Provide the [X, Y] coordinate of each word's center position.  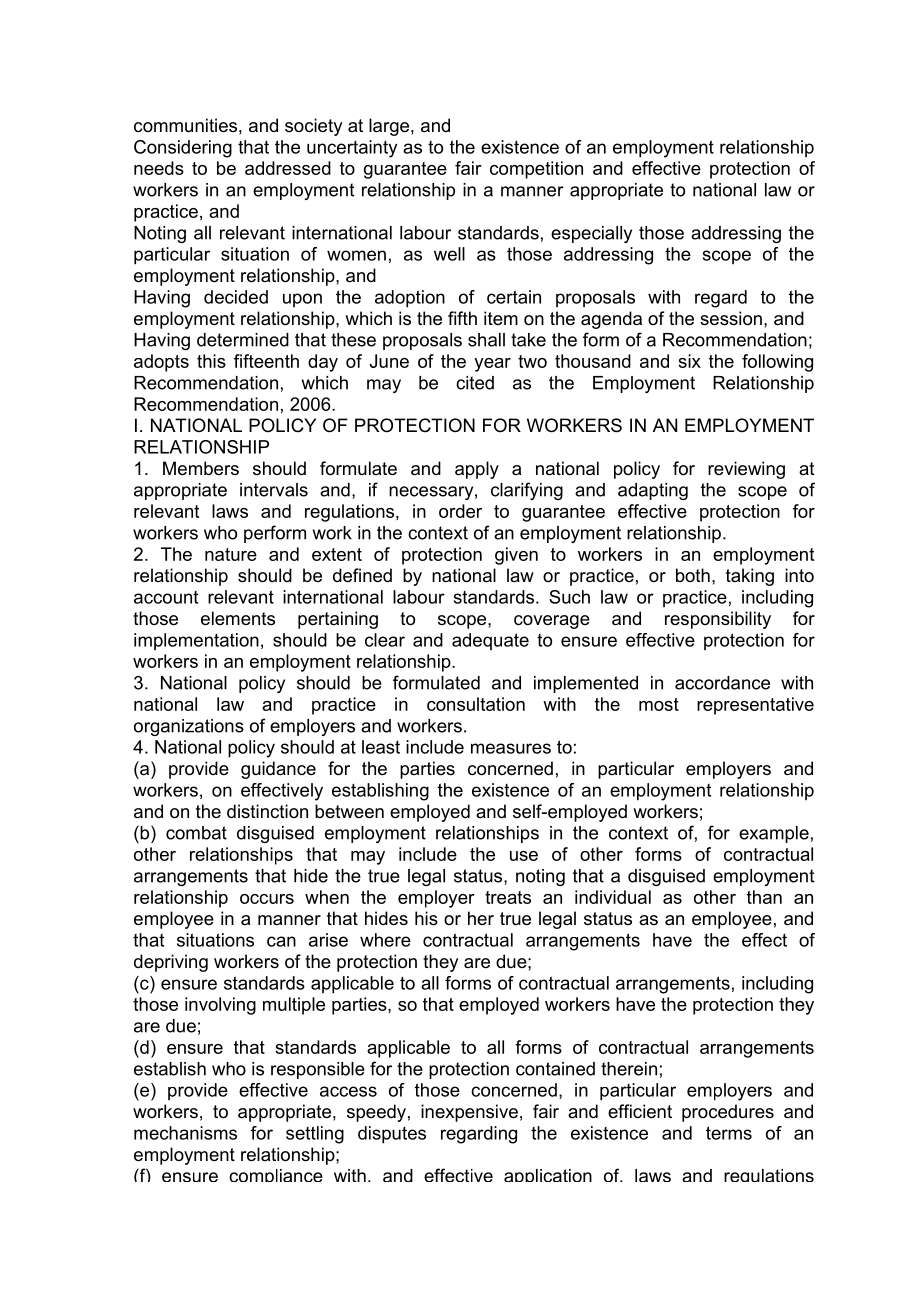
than [764, 897]
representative [755, 706]
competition [536, 170]
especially [591, 234]
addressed [288, 168]
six [689, 361]
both [693, 575]
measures [511, 748]
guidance [278, 770]
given [516, 556]
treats [508, 897]
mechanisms [185, 1133]
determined [243, 340]
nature [231, 554]
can [281, 941]
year [492, 365]
